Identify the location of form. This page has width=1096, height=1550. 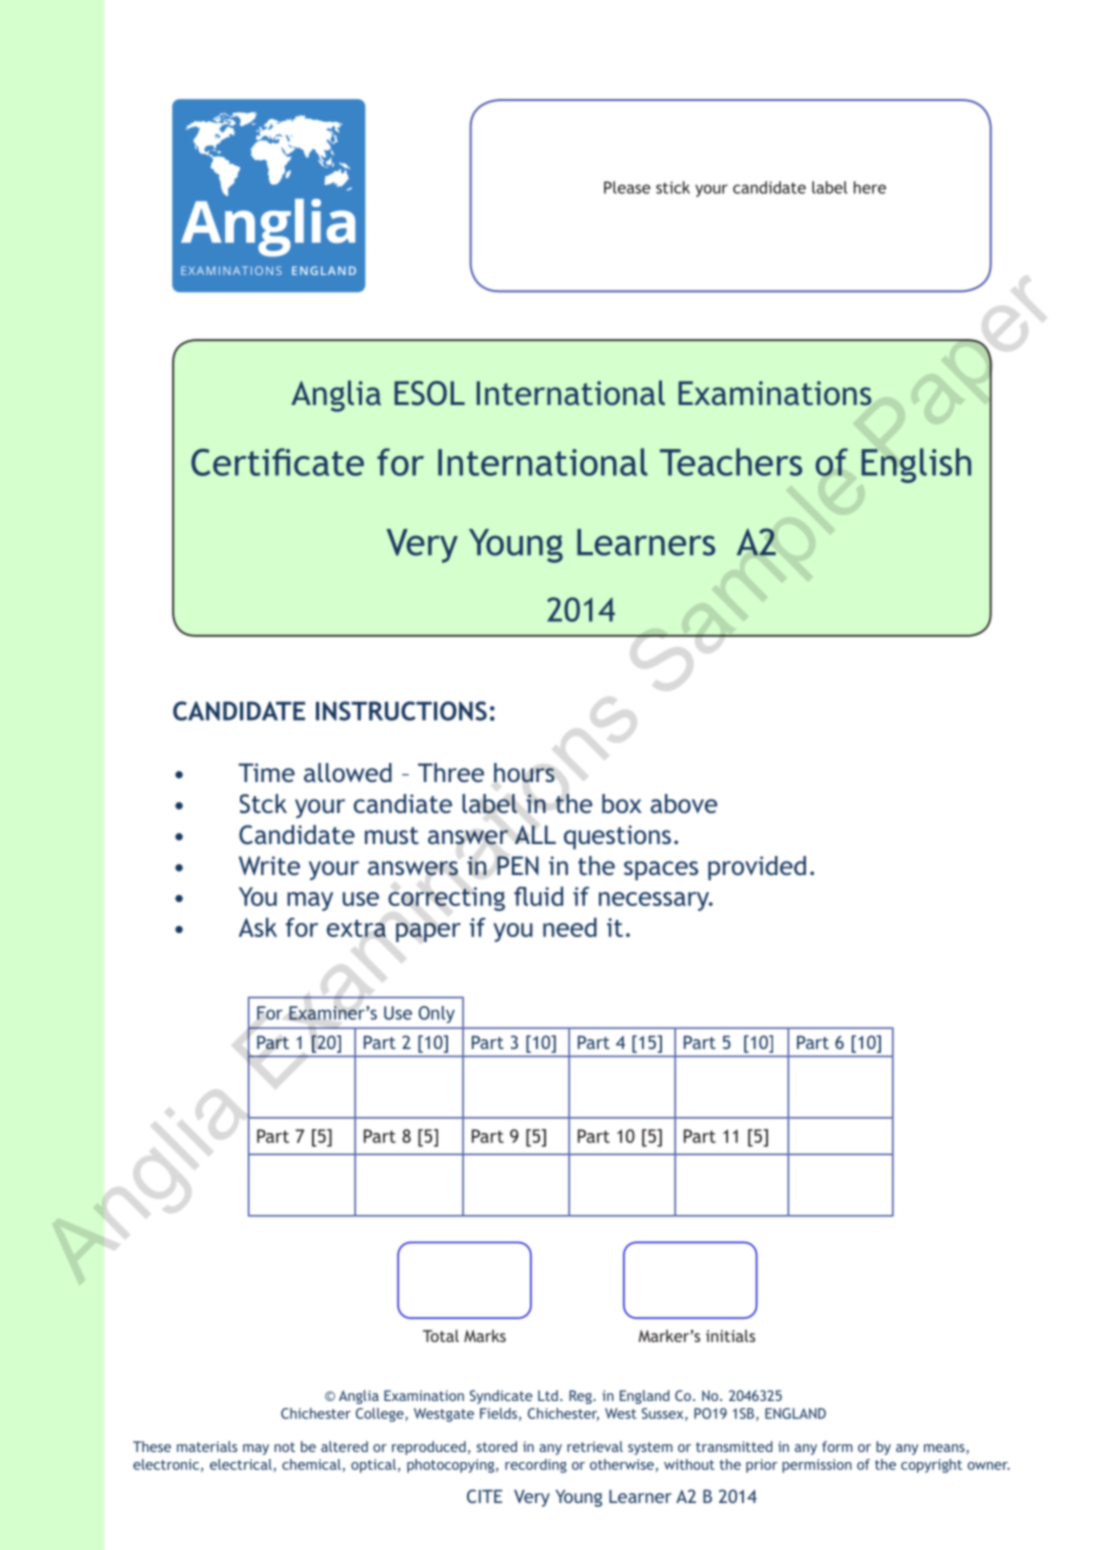
(837, 1446).
